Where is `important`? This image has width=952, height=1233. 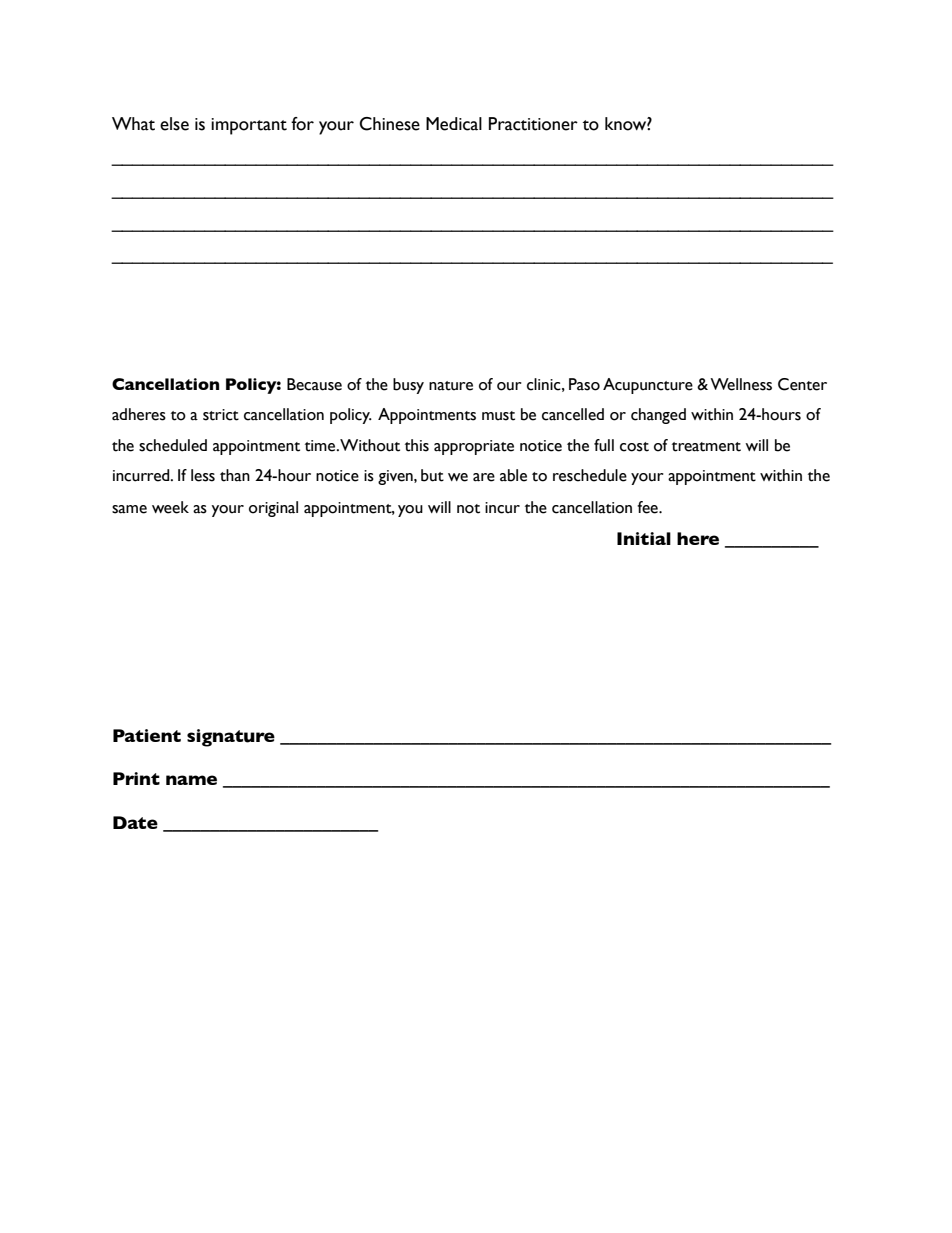
important is located at coordinates (249, 126).
